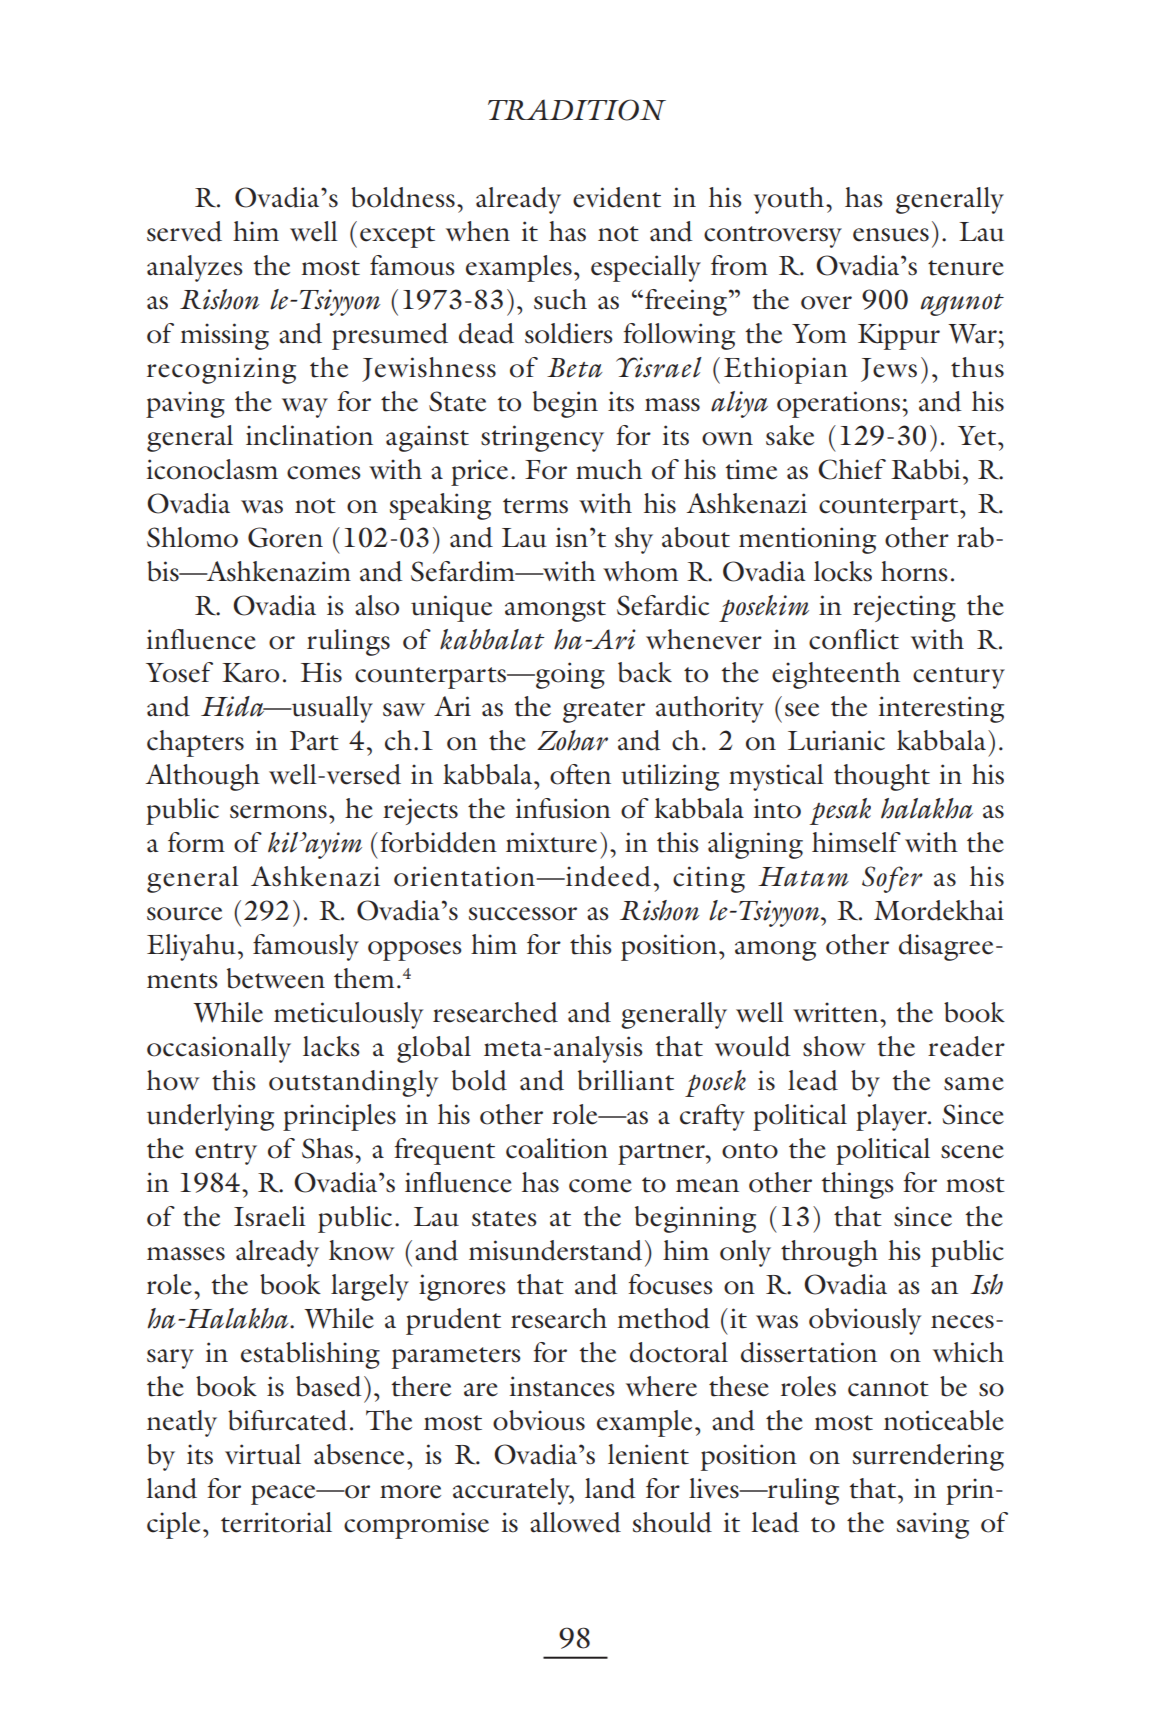 The height and width of the screenshot is (1727, 1151). I want to click on virtual, so click(263, 1454).
